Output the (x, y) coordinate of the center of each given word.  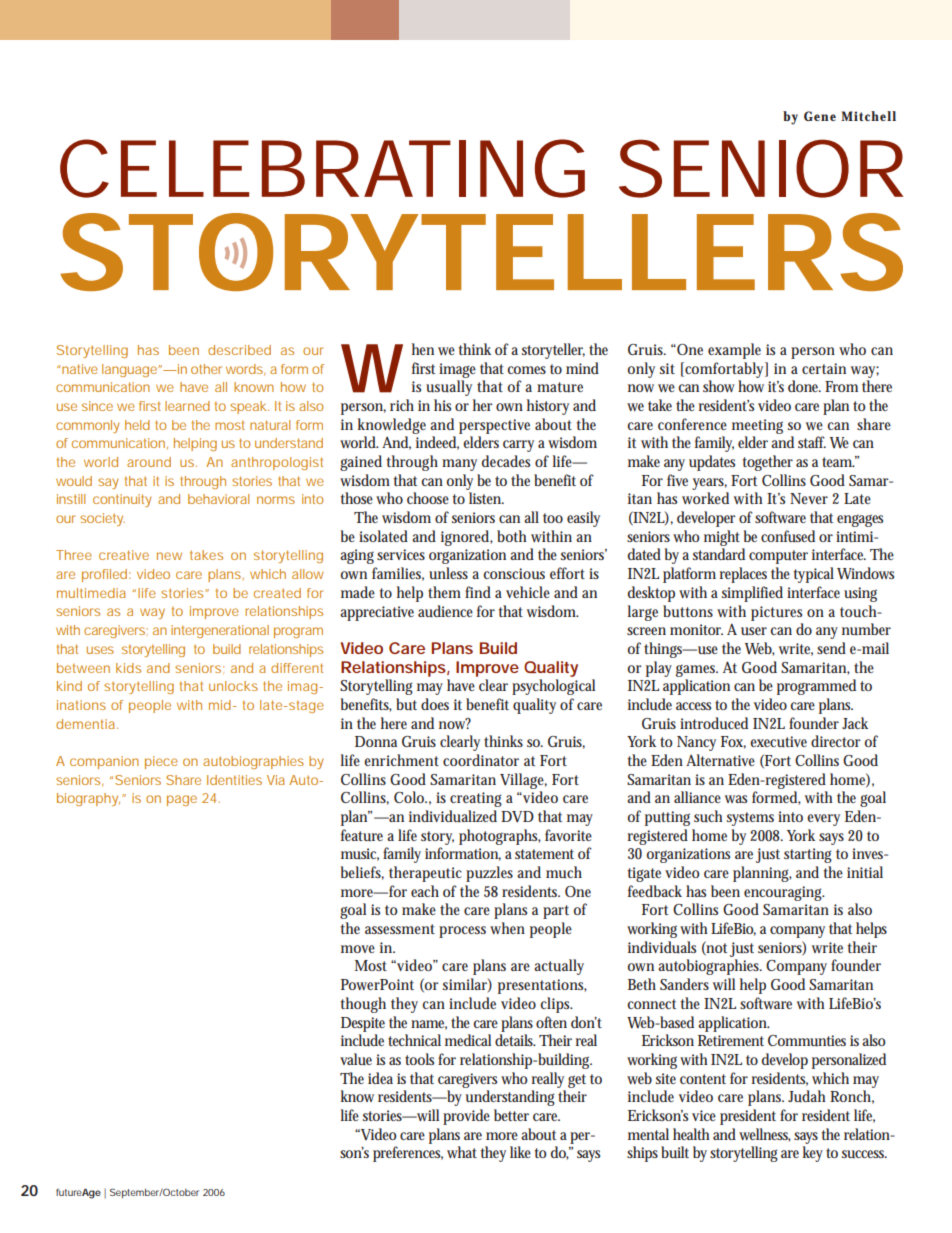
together (768, 463)
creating (476, 799)
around (149, 462)
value (356, 1059)
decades (506, 461)
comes (526, 370)
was (736, 799)
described (239, 350)
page (182, 800)
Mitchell (868, 116)
